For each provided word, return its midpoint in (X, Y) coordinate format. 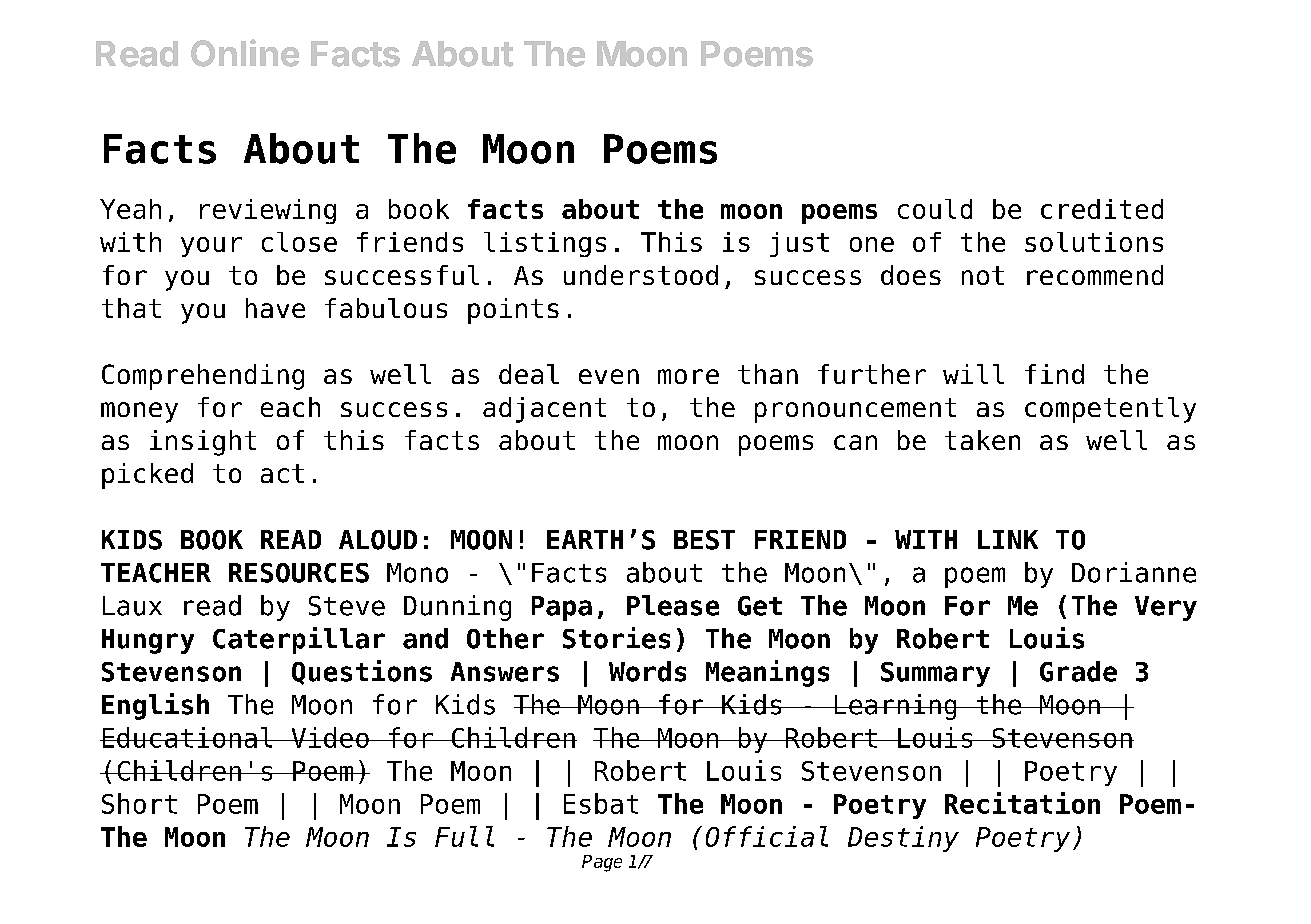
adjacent (544, 410)
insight (203, 443)
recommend (1095, 275)
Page (602, 863)
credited (1102, 209)
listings (545, 244)
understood (641, 275)
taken (982, 440)
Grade (1078, 671)
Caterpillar (299, 640)
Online (245, 53)
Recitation (1022, 803)
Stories (616, 638)
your (211, 247)
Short (139, 803)
